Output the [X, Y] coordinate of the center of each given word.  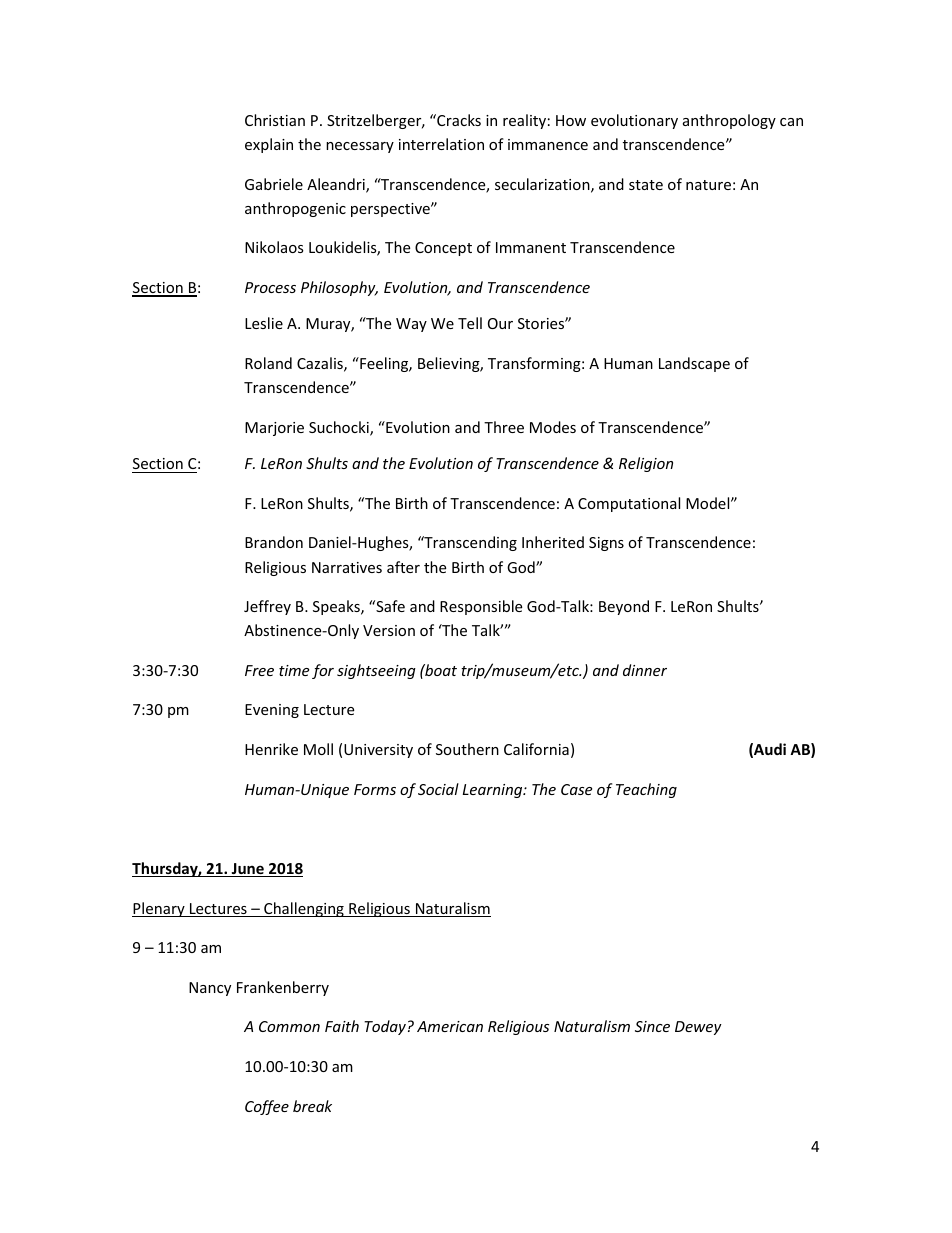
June [248, 870]
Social [438, 789]
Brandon [274, 542]
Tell [470, 323]
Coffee [267, 1107]
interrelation [441, 144]
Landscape [694, 364]
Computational [629, 504]
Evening [272, 711]
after [403, 567]
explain [269, 145]
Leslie [264, 323]
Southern [467, 749]
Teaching [646, 790]
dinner [645, 670]
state [646, 185]
